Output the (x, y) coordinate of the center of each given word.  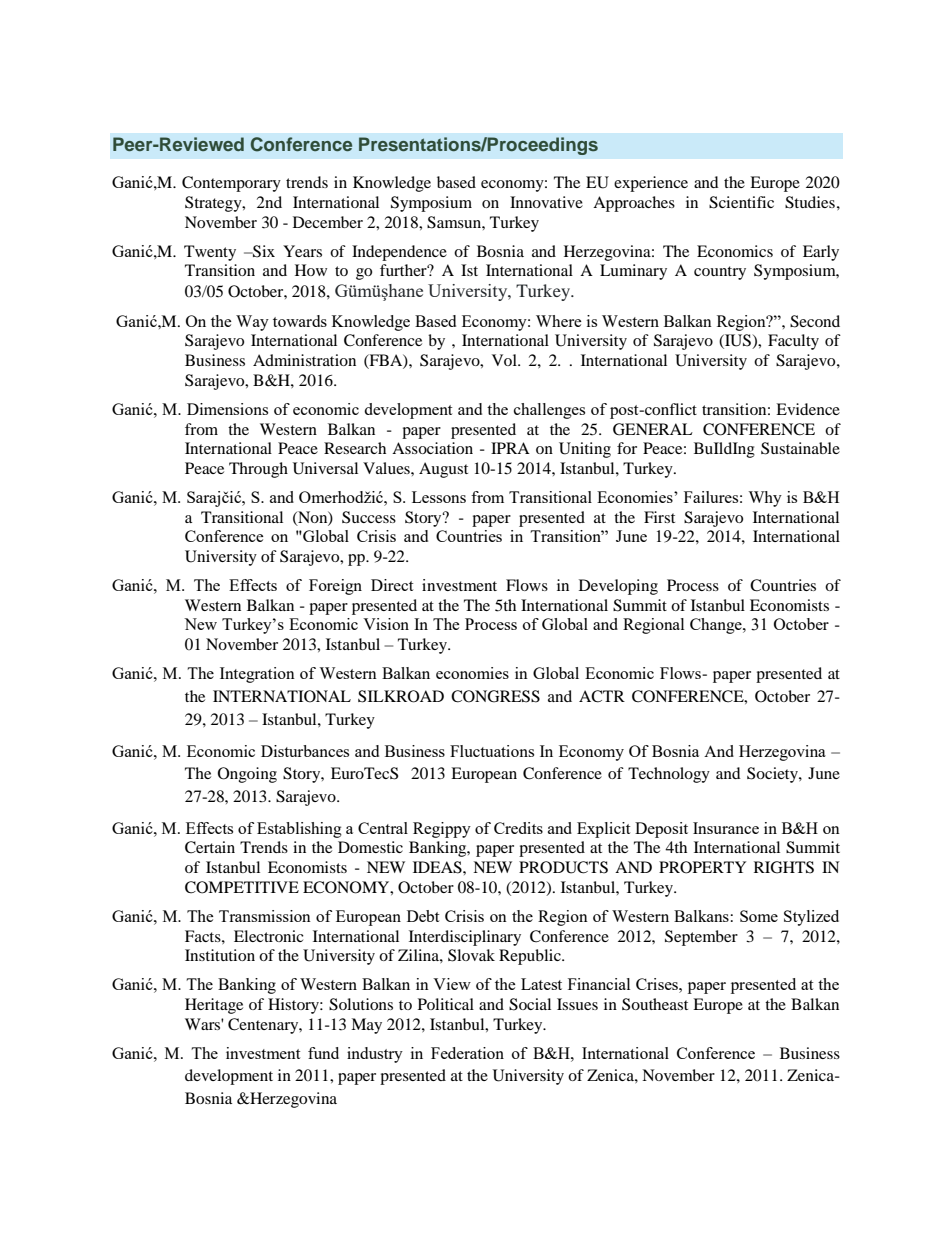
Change (717, 626)
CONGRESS (495, 696)
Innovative (546, 202)
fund (323, 1053)
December (328, 222)
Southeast (655, 1004)
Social (530, 1004)
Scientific (741, 202)
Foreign (335, 587)
